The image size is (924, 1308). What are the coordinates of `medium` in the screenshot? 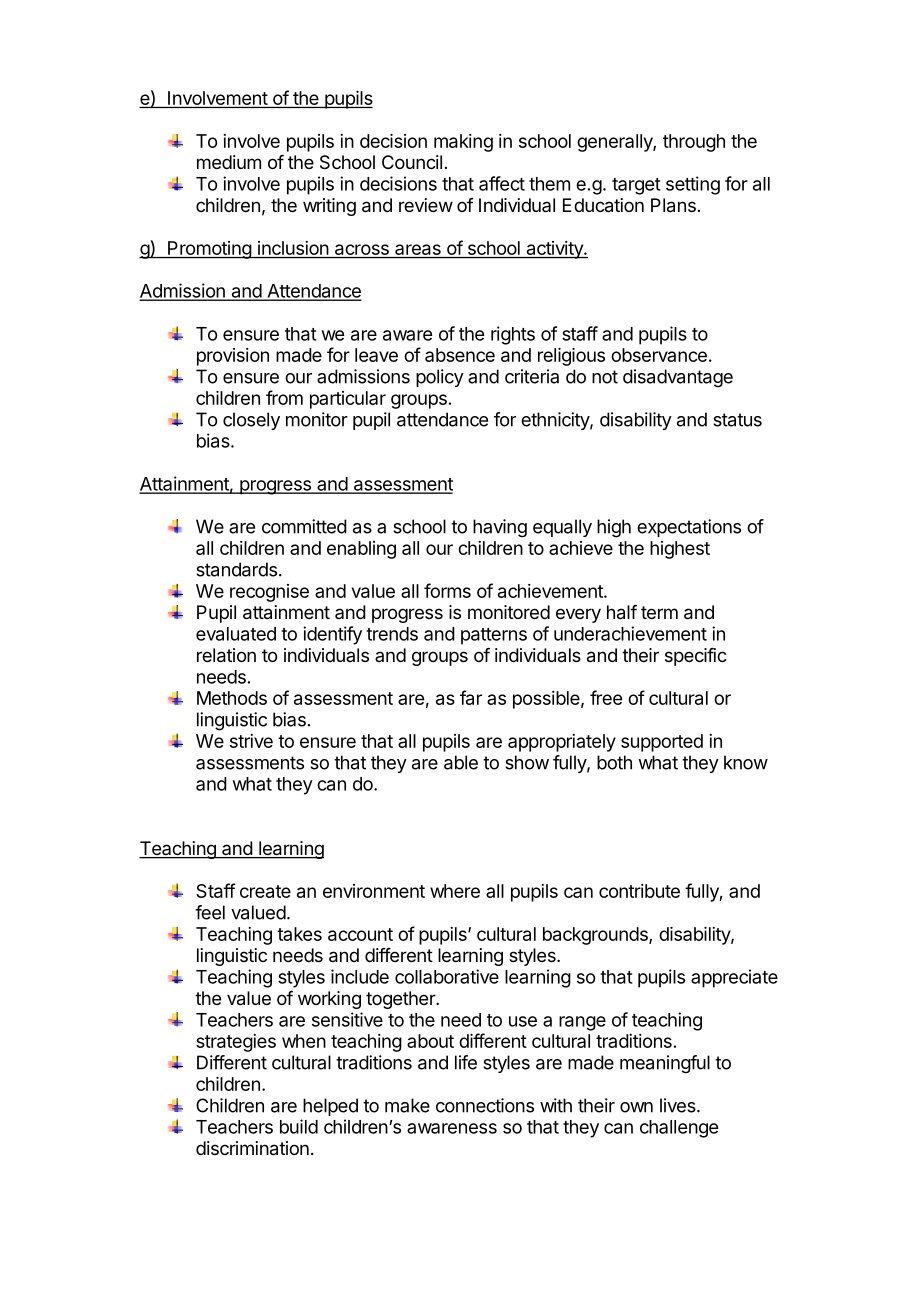 It's located at (229, 162).
